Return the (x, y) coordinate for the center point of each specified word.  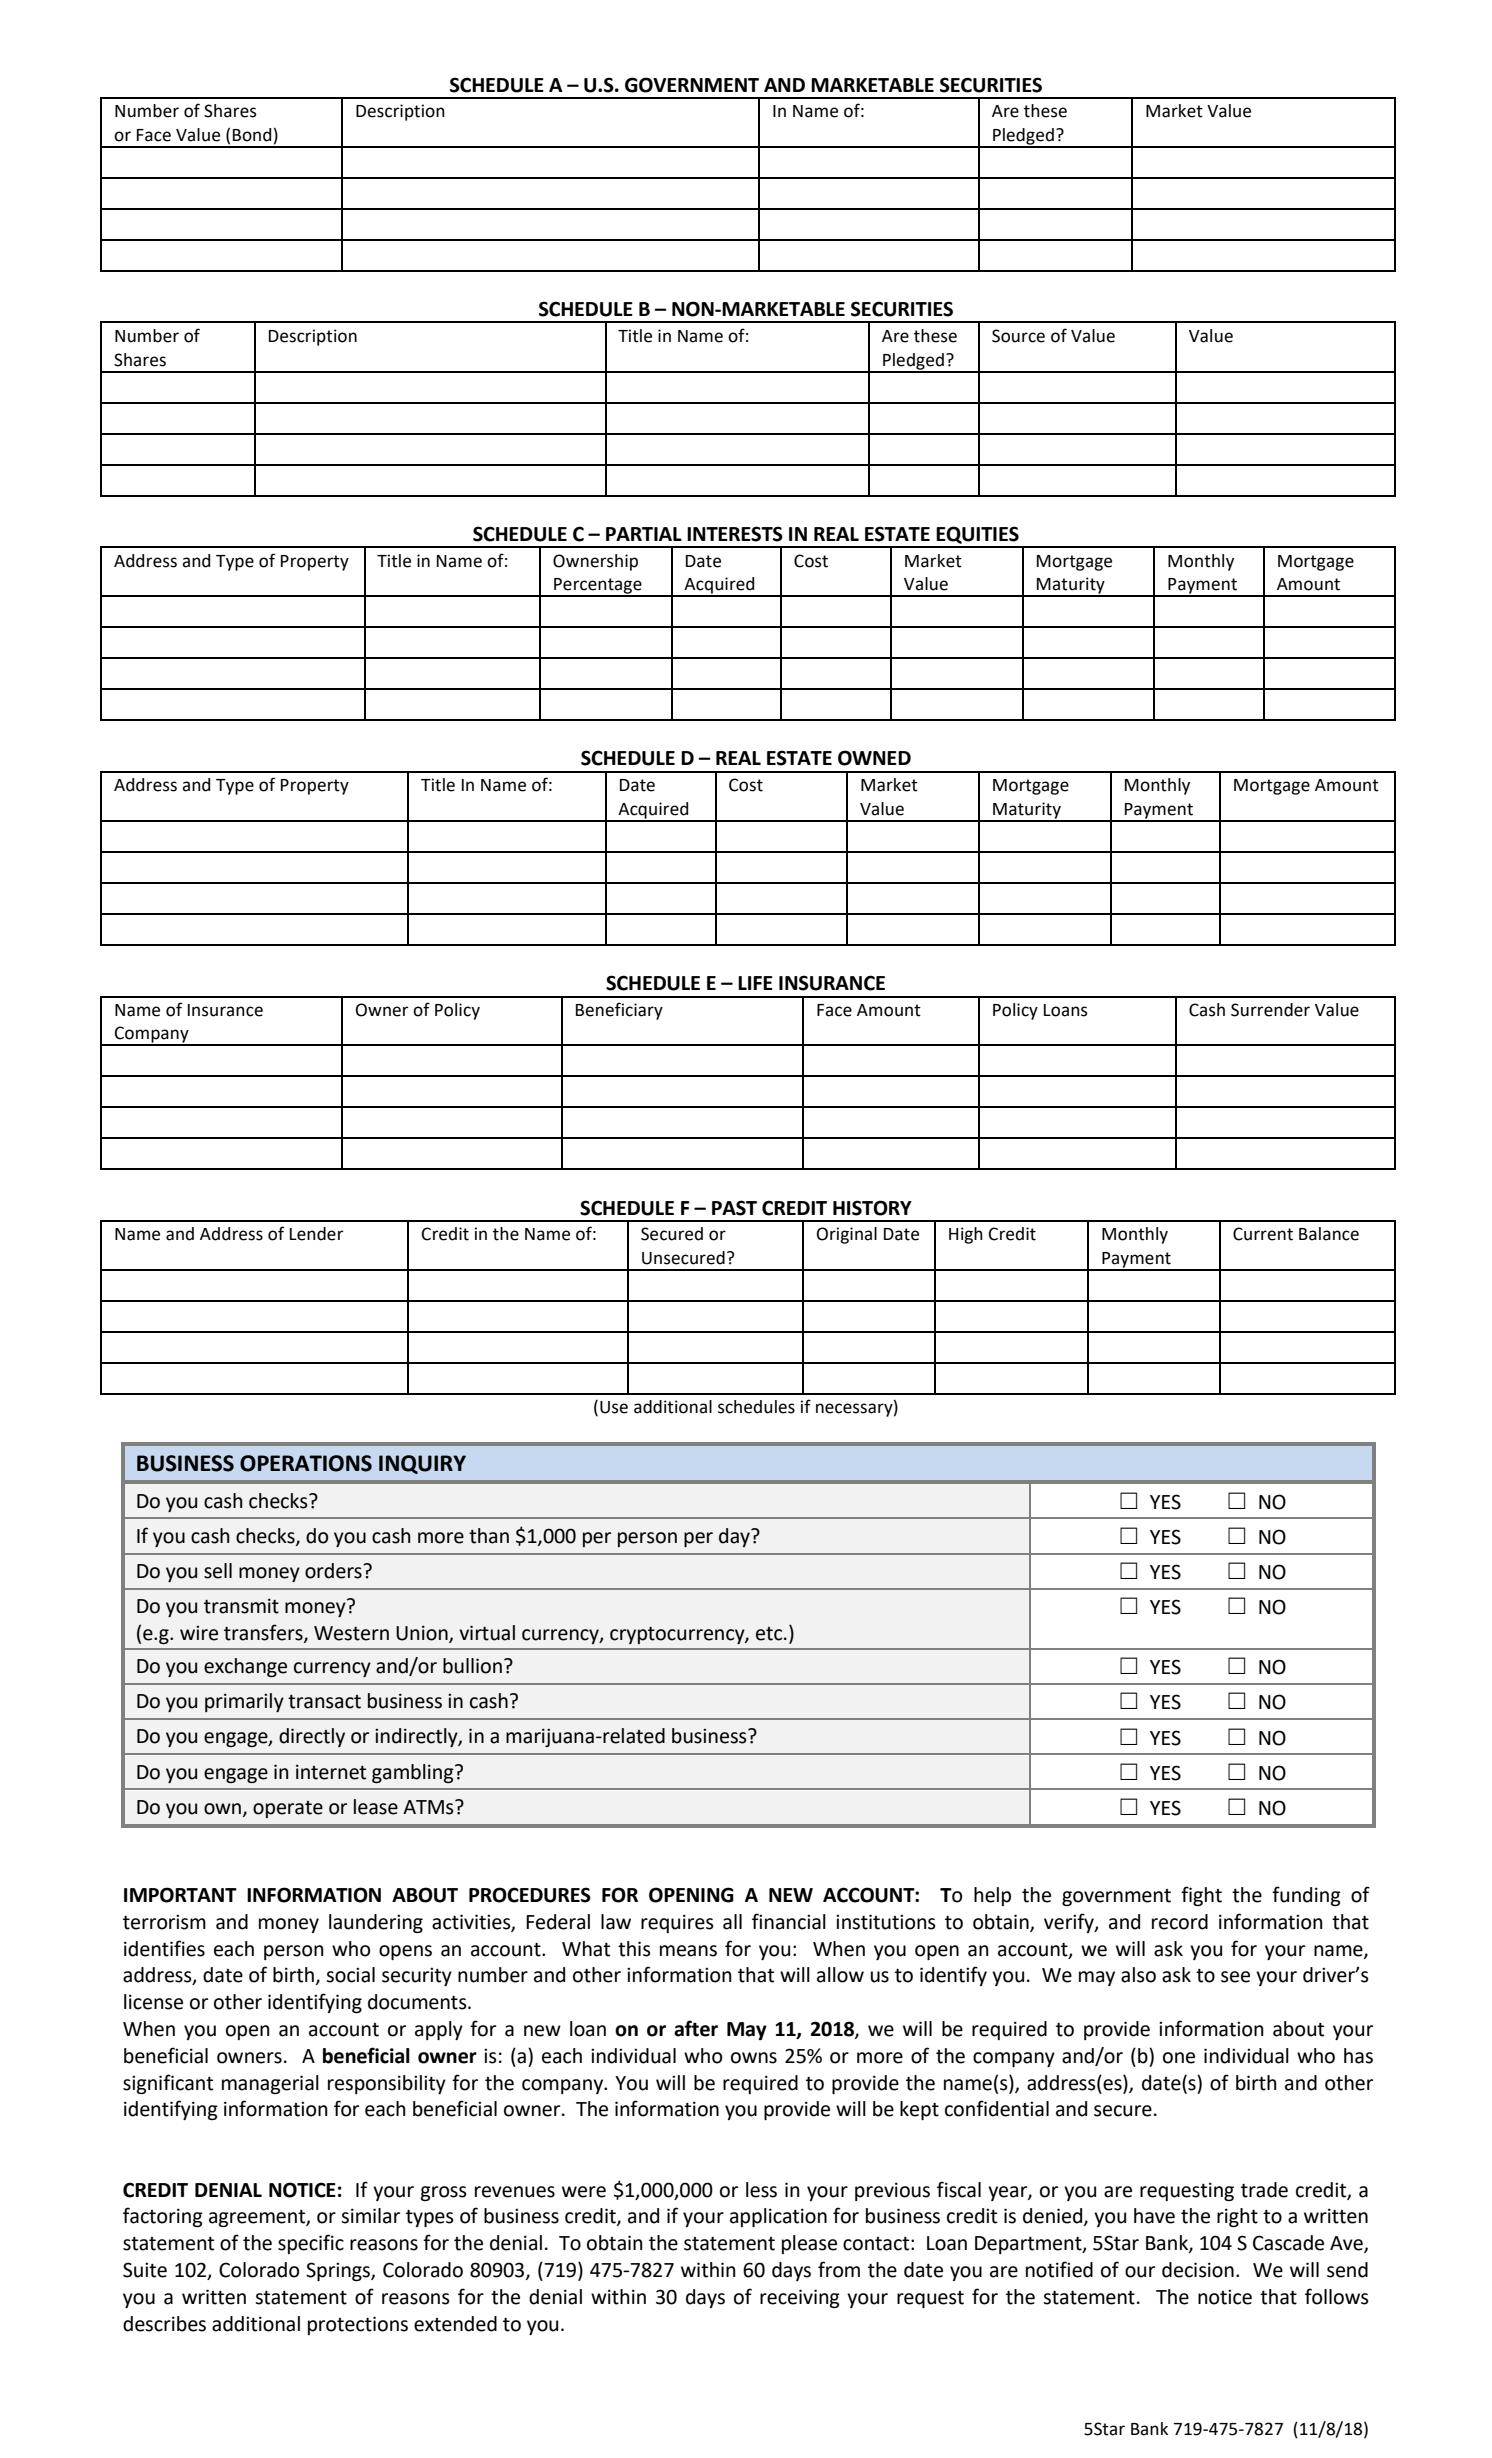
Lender (316, 1234)
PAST (734, 1208)
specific (311, 2244)
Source (1018, 336)
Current (1263, 1234)
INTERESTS (735, 534)
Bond (252, 135)
